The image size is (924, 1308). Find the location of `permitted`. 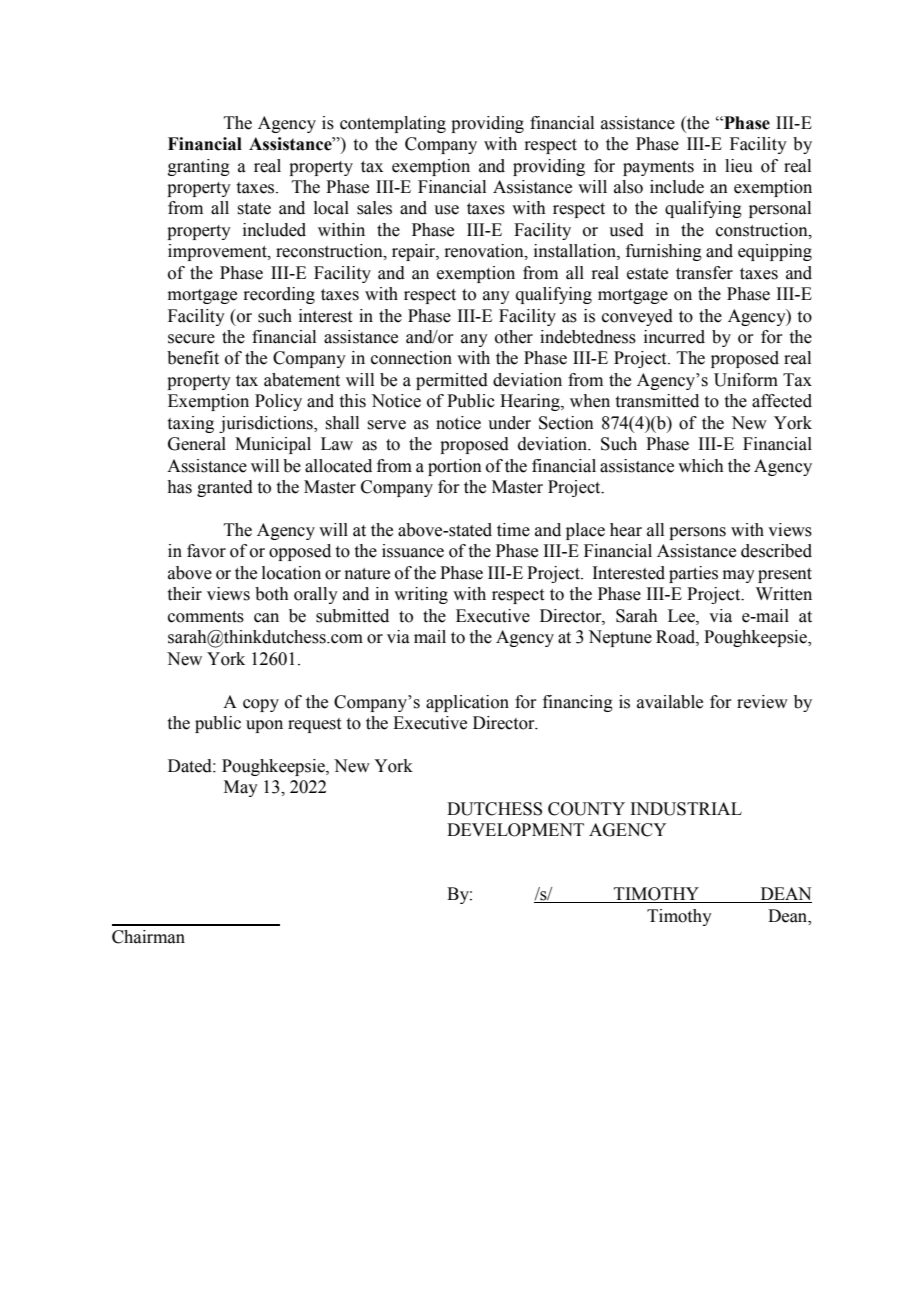

permitted is located at coordinates (452, 381).
